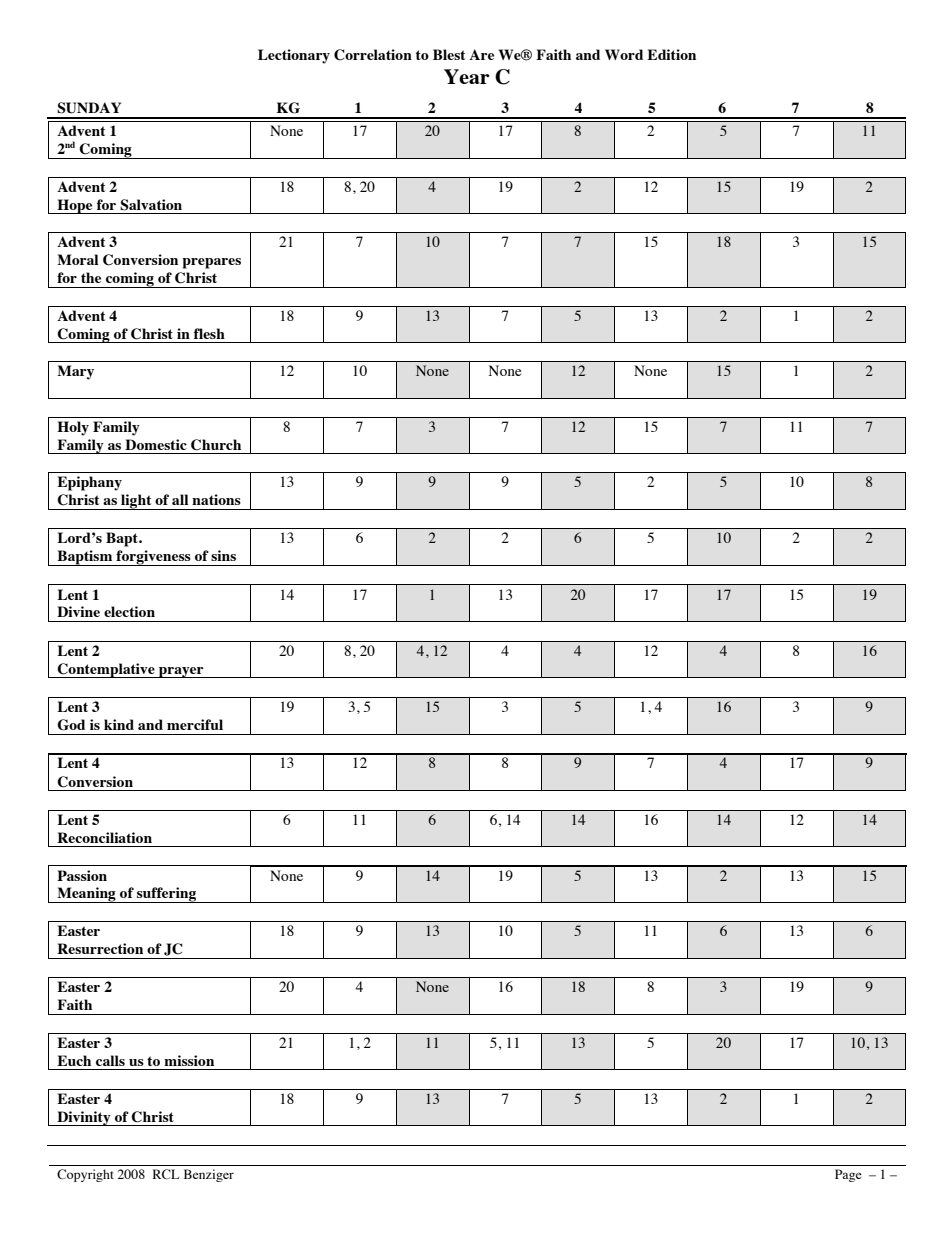 Image resolution: width=952 pixels, height=1233 pixels. I want to click on Church, so click(216, 445).
